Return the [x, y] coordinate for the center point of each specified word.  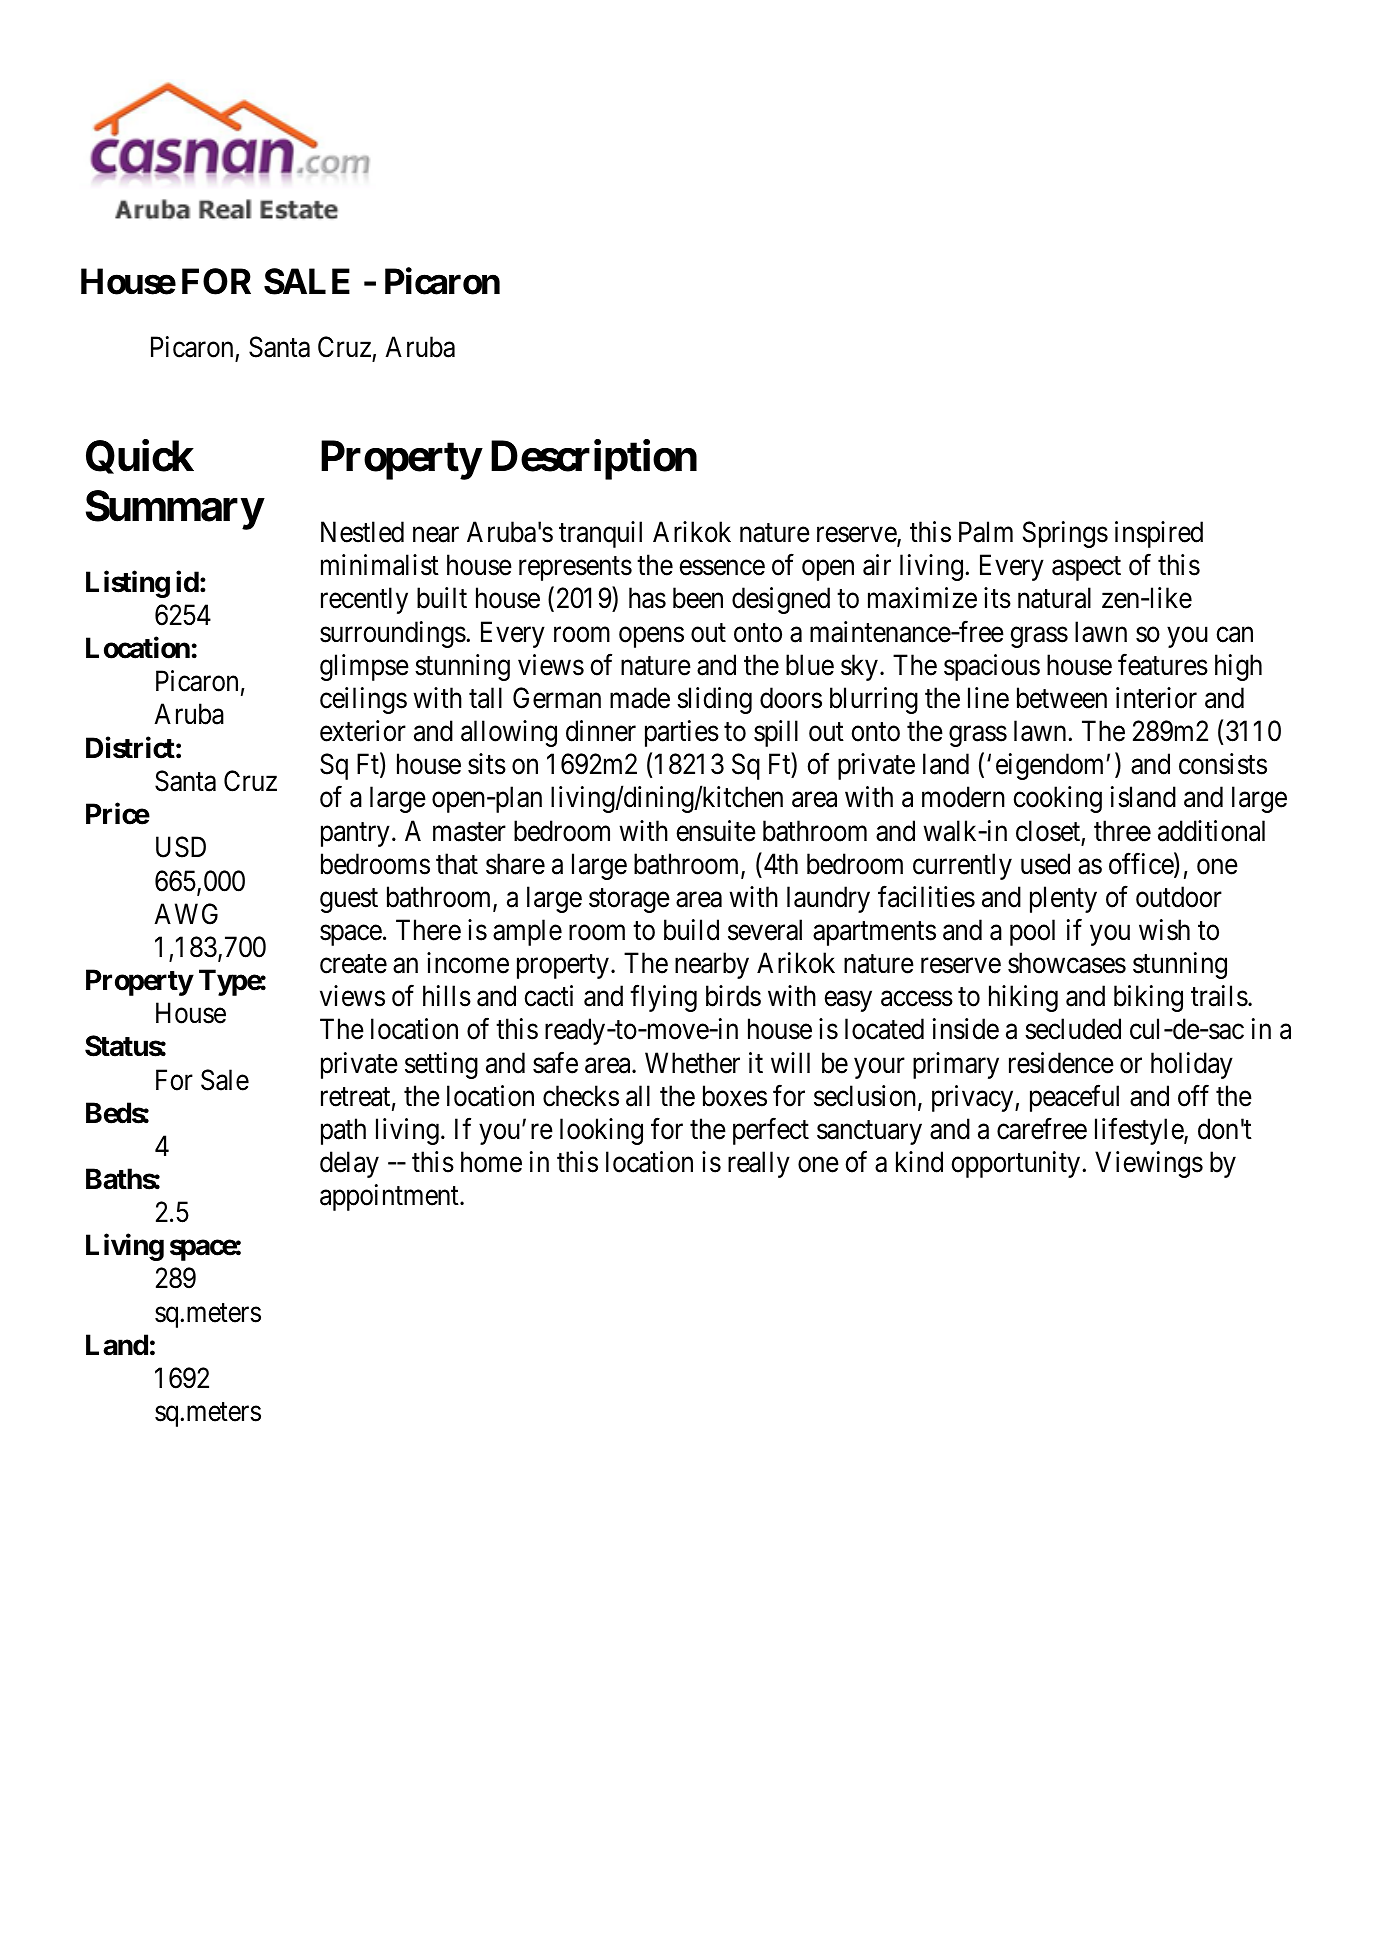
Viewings [1149, 1164]
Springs [1065, 534]
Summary [174, 510]
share [515, 864]
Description [594, 460]
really [759, 1164]
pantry [355, 834]
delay [349, 1164]
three [1122, 831]
